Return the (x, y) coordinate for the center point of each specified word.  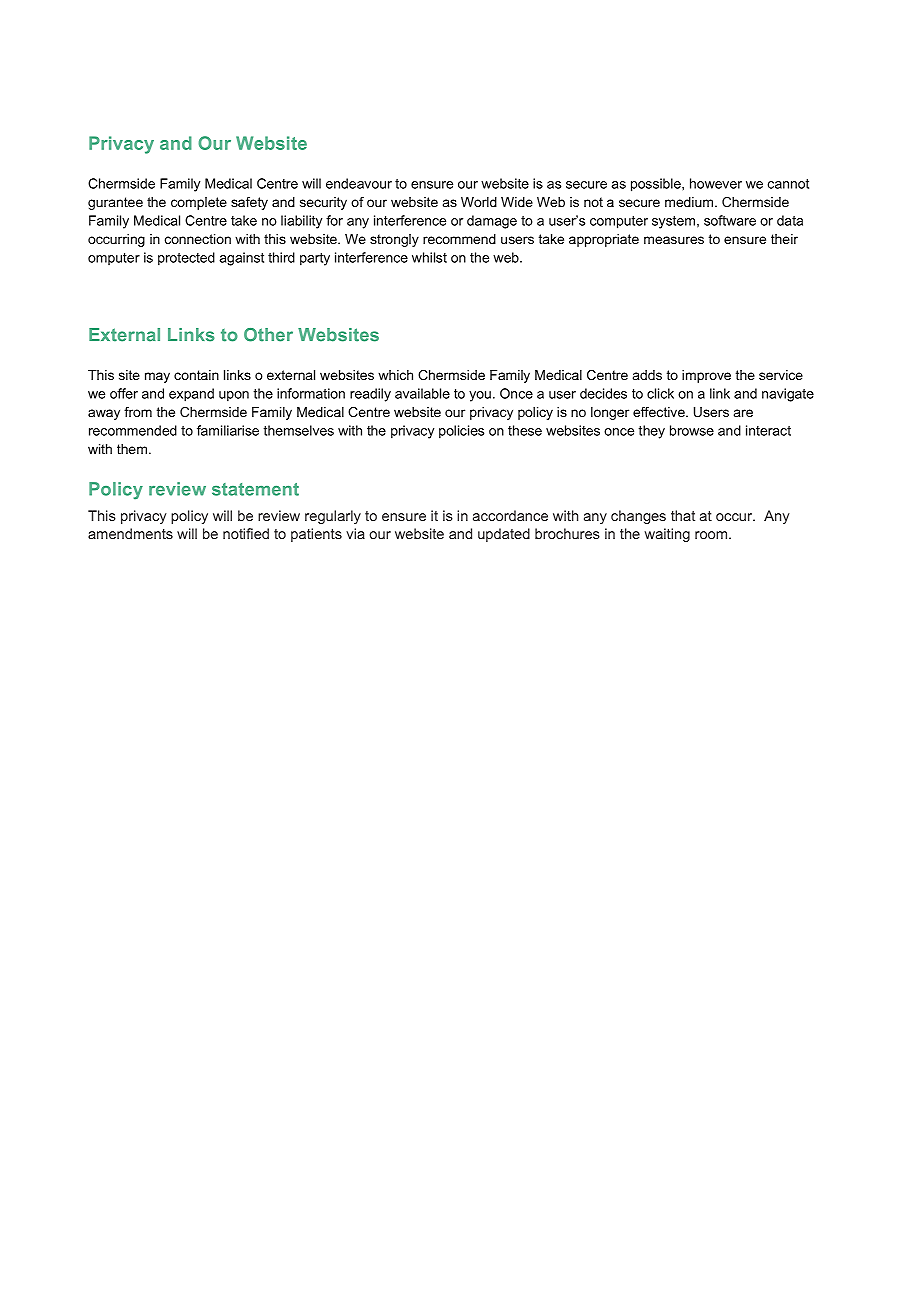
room (711, 535)
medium (689, 202)
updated (504, 535)
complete (199, 203)
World (479, 202)
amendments (130, 533)
